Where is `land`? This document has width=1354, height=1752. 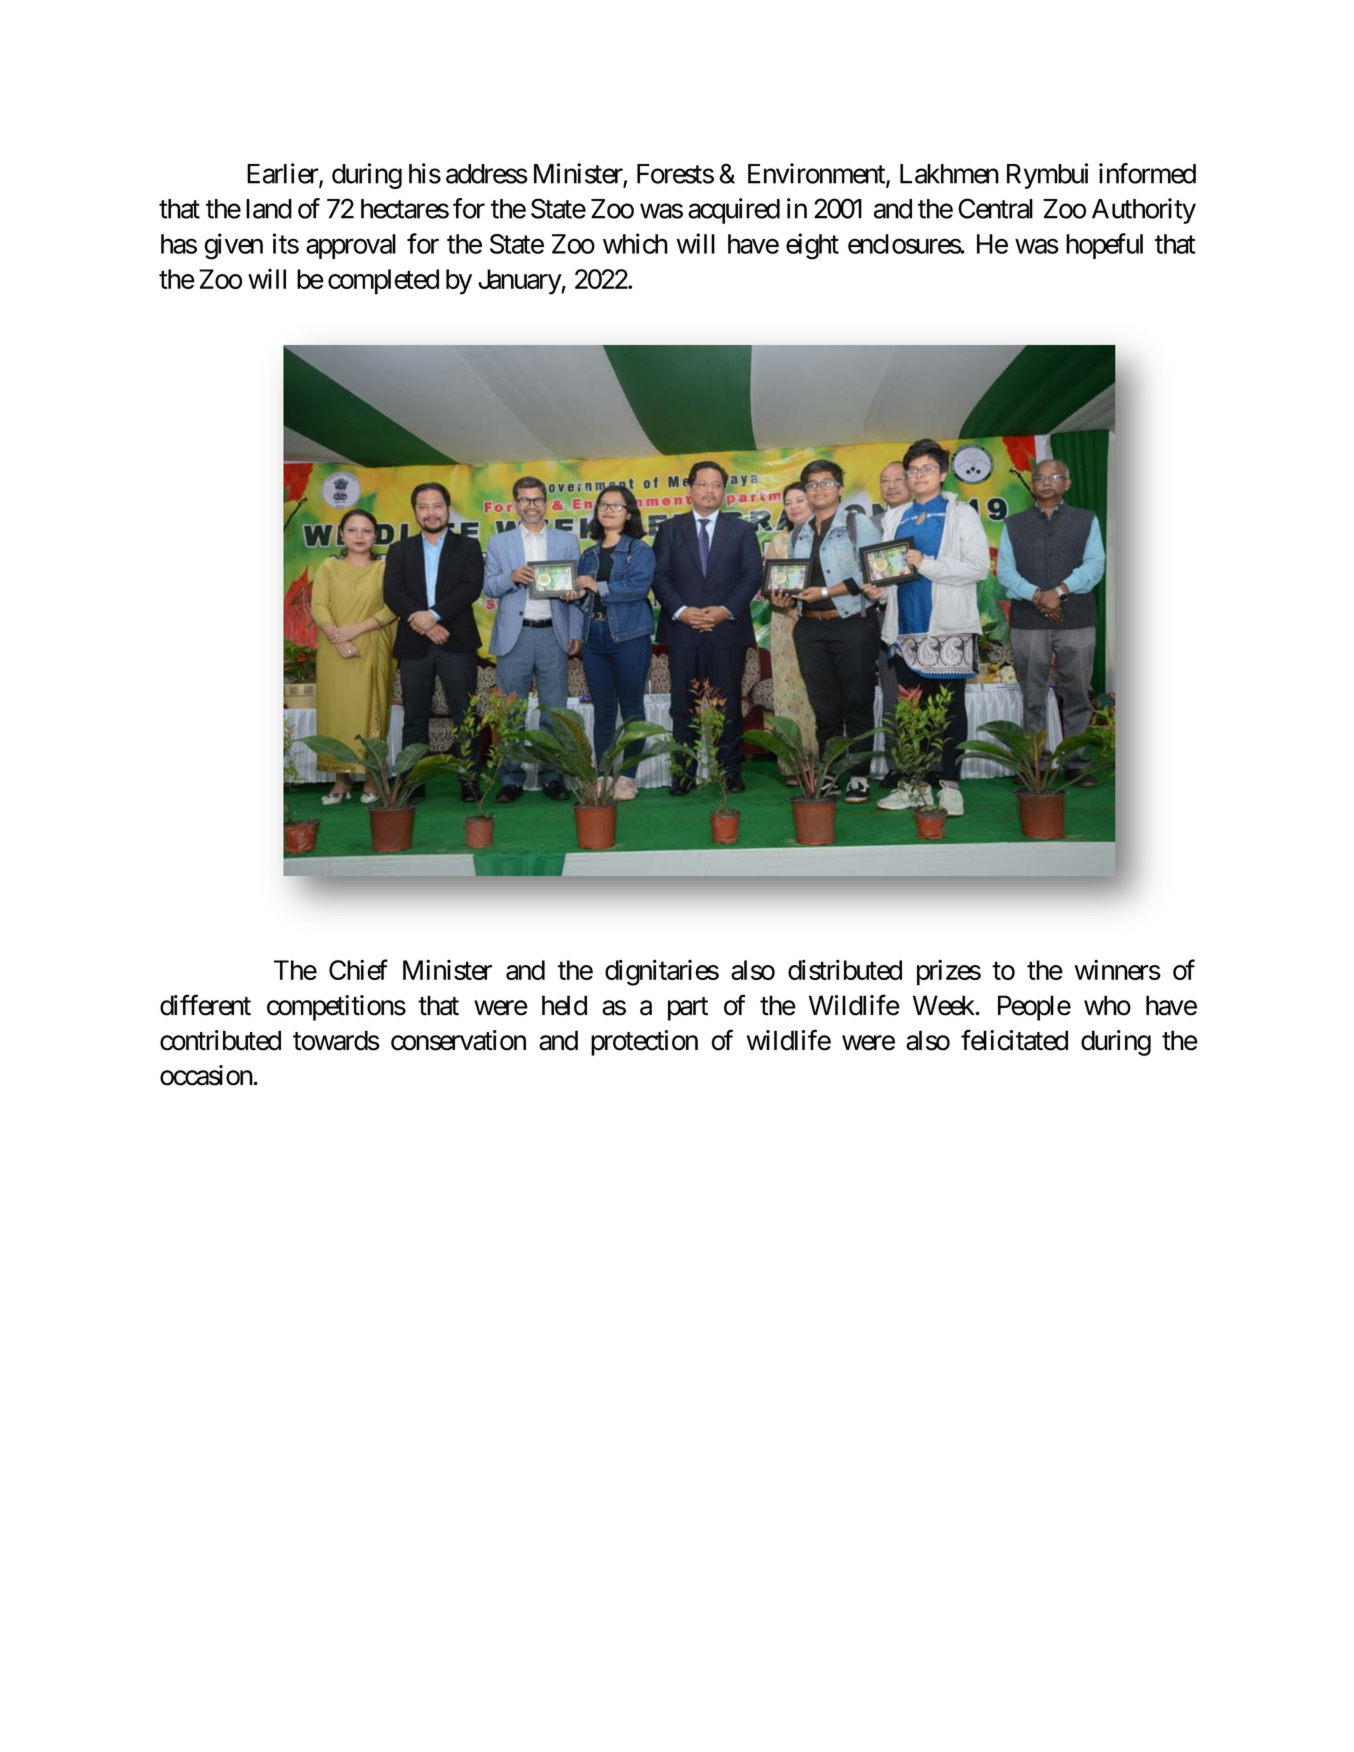 land is located at coordinates (269, 209).
